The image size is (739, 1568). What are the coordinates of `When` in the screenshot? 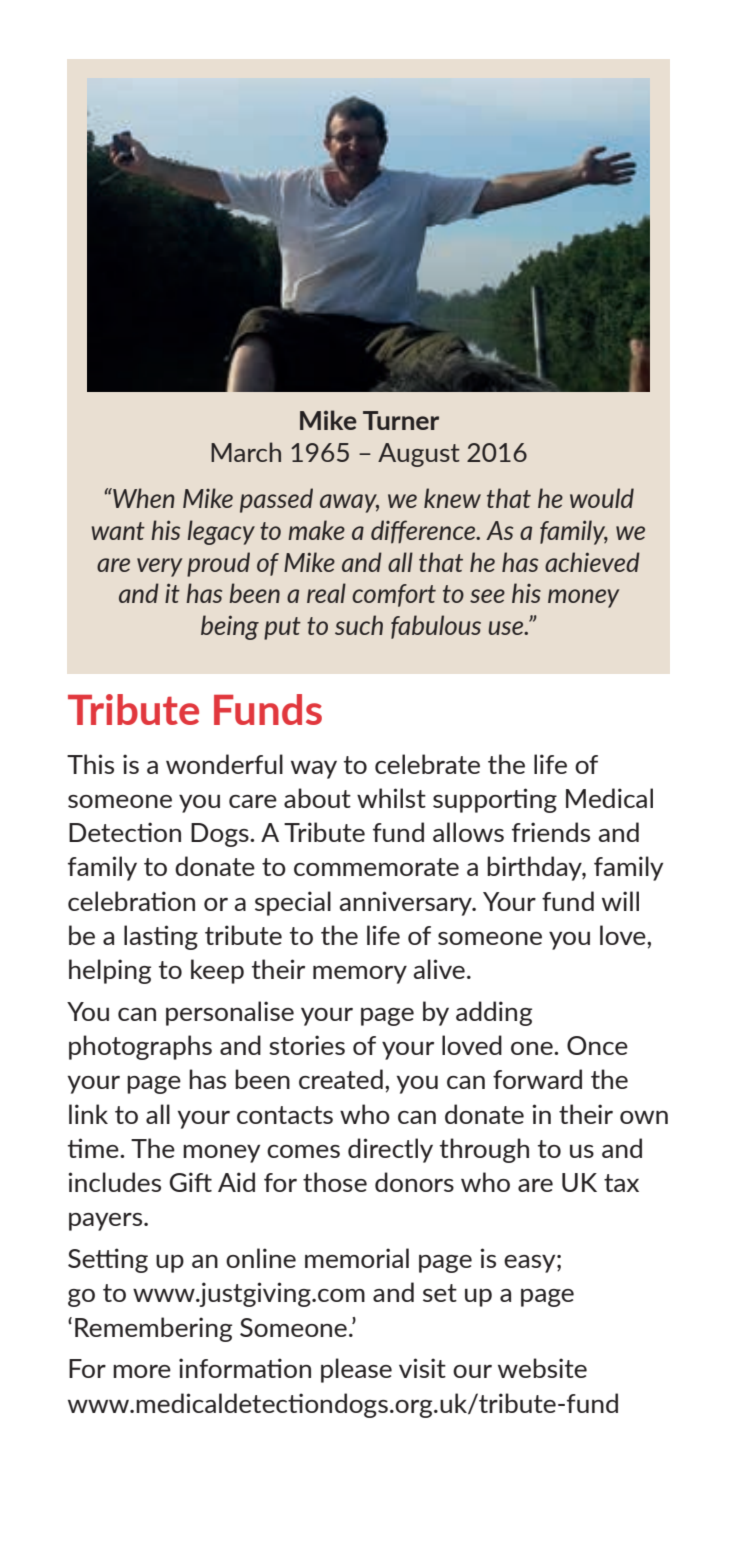 It's located at (143, 498).
